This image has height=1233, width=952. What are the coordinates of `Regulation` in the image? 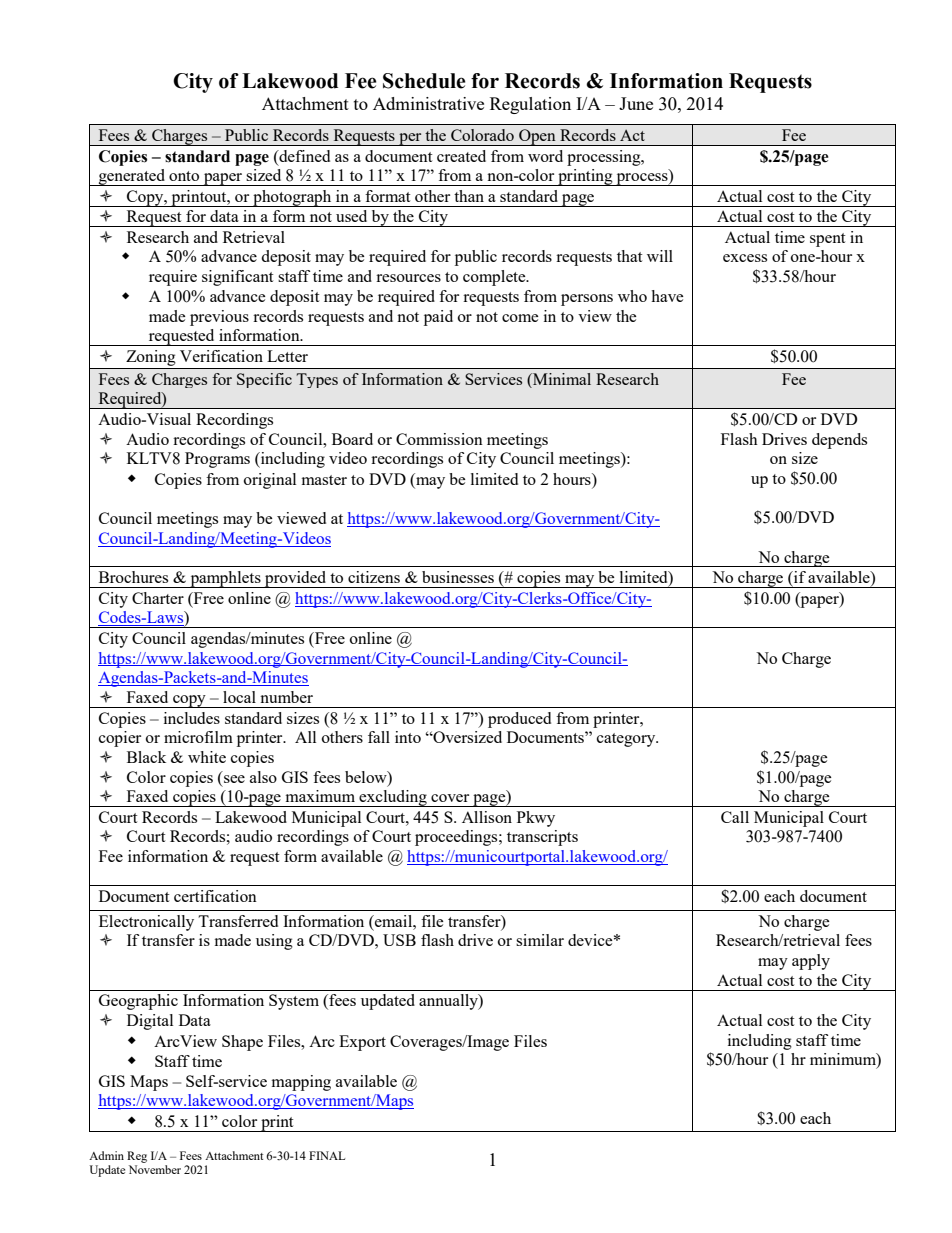 It's located at (530, 105).
